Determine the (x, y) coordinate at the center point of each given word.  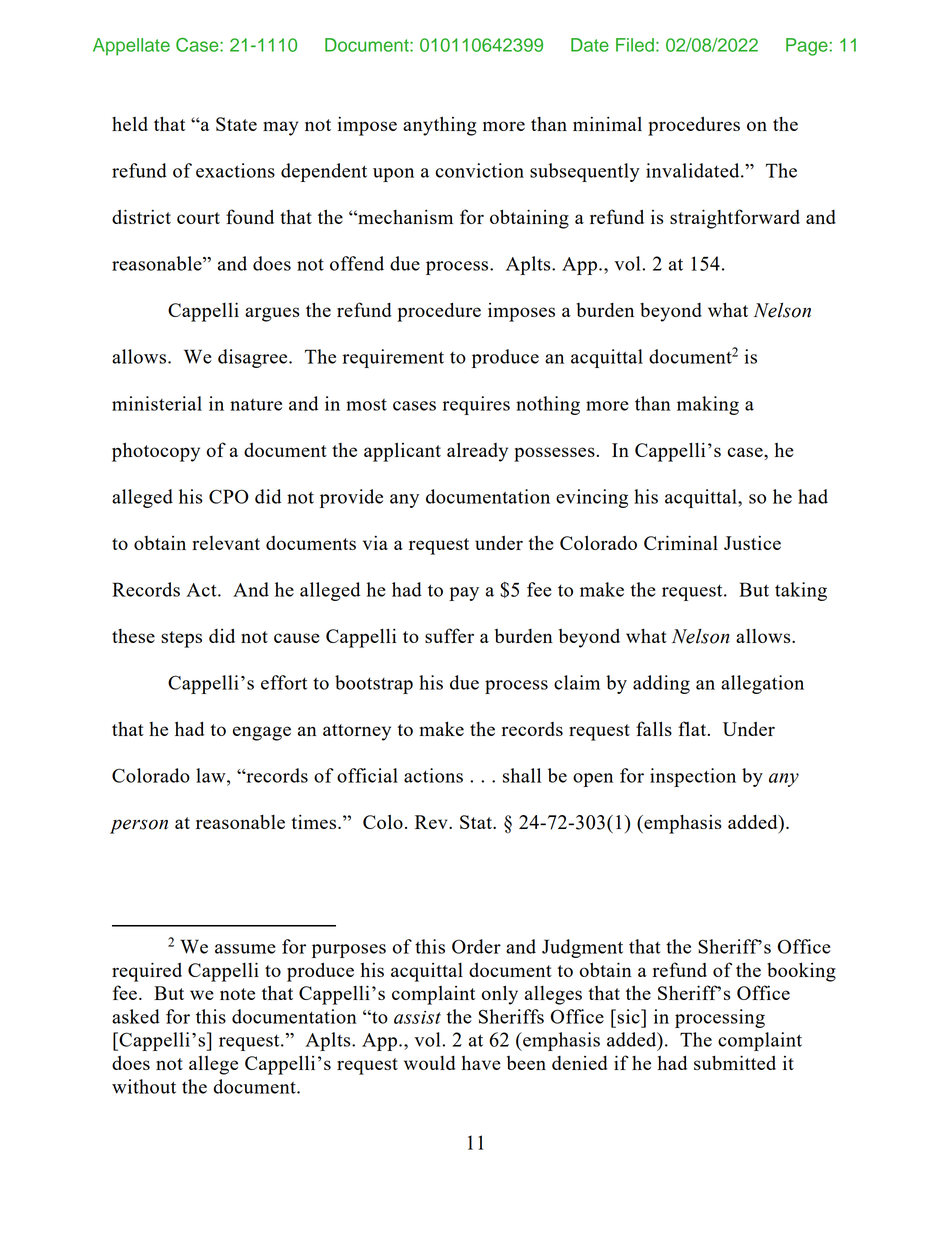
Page (807, 47)
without (144, 1086)
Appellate (131, 47)
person (139, 826)
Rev (432, 822)
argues (272, 314)
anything (440, 126)
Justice (752, 543)
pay (464, 594)
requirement (393, 358)
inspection (693, 777)
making (708, 405)
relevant (226, 543)
